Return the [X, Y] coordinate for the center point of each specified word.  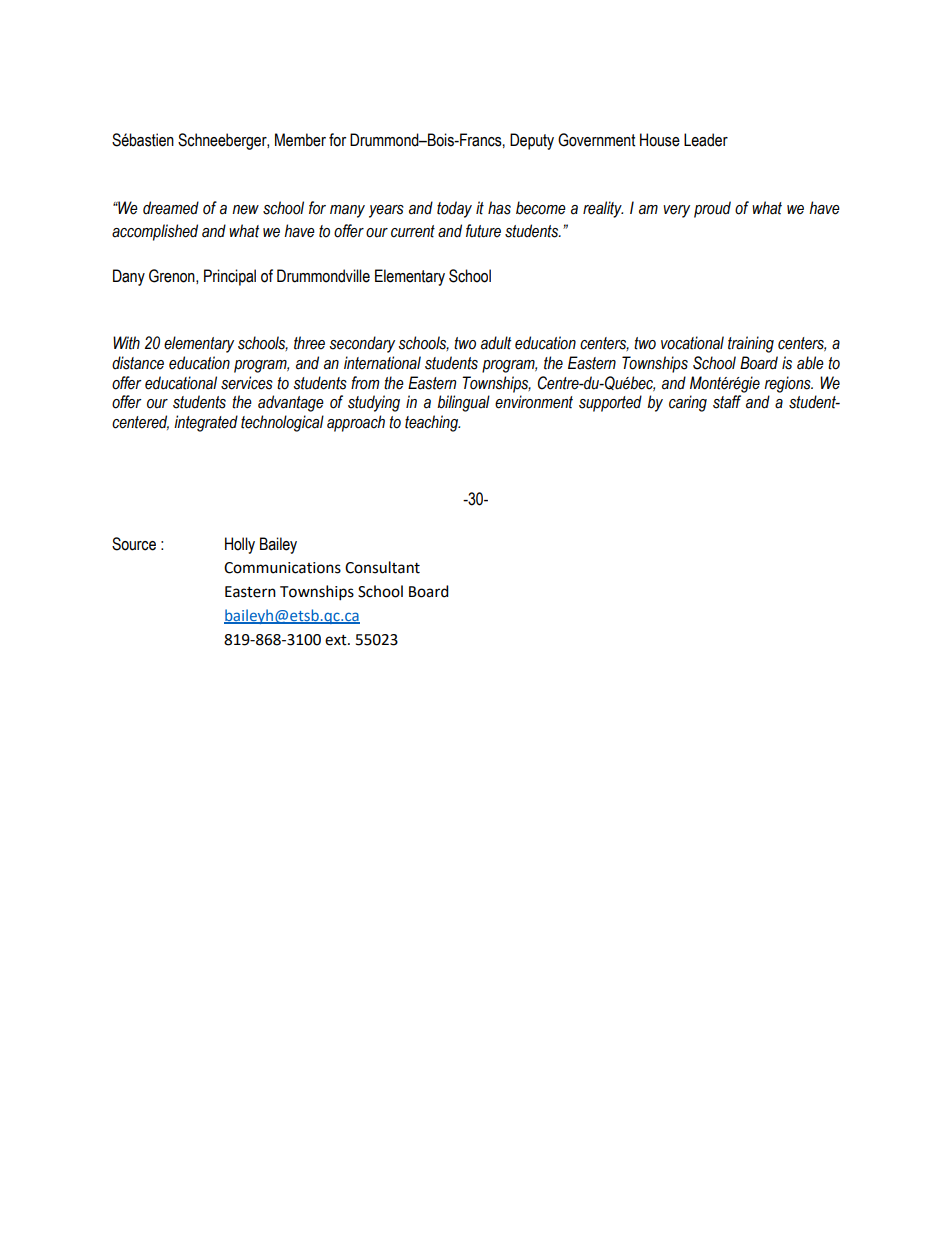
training [751, 344]
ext [337, 640]
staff [727, 402]
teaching [432, 423]
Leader [706, 140]
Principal [230, 277]
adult [496, 343]
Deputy [532, 141]
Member [300, 140]
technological [282, 423]
